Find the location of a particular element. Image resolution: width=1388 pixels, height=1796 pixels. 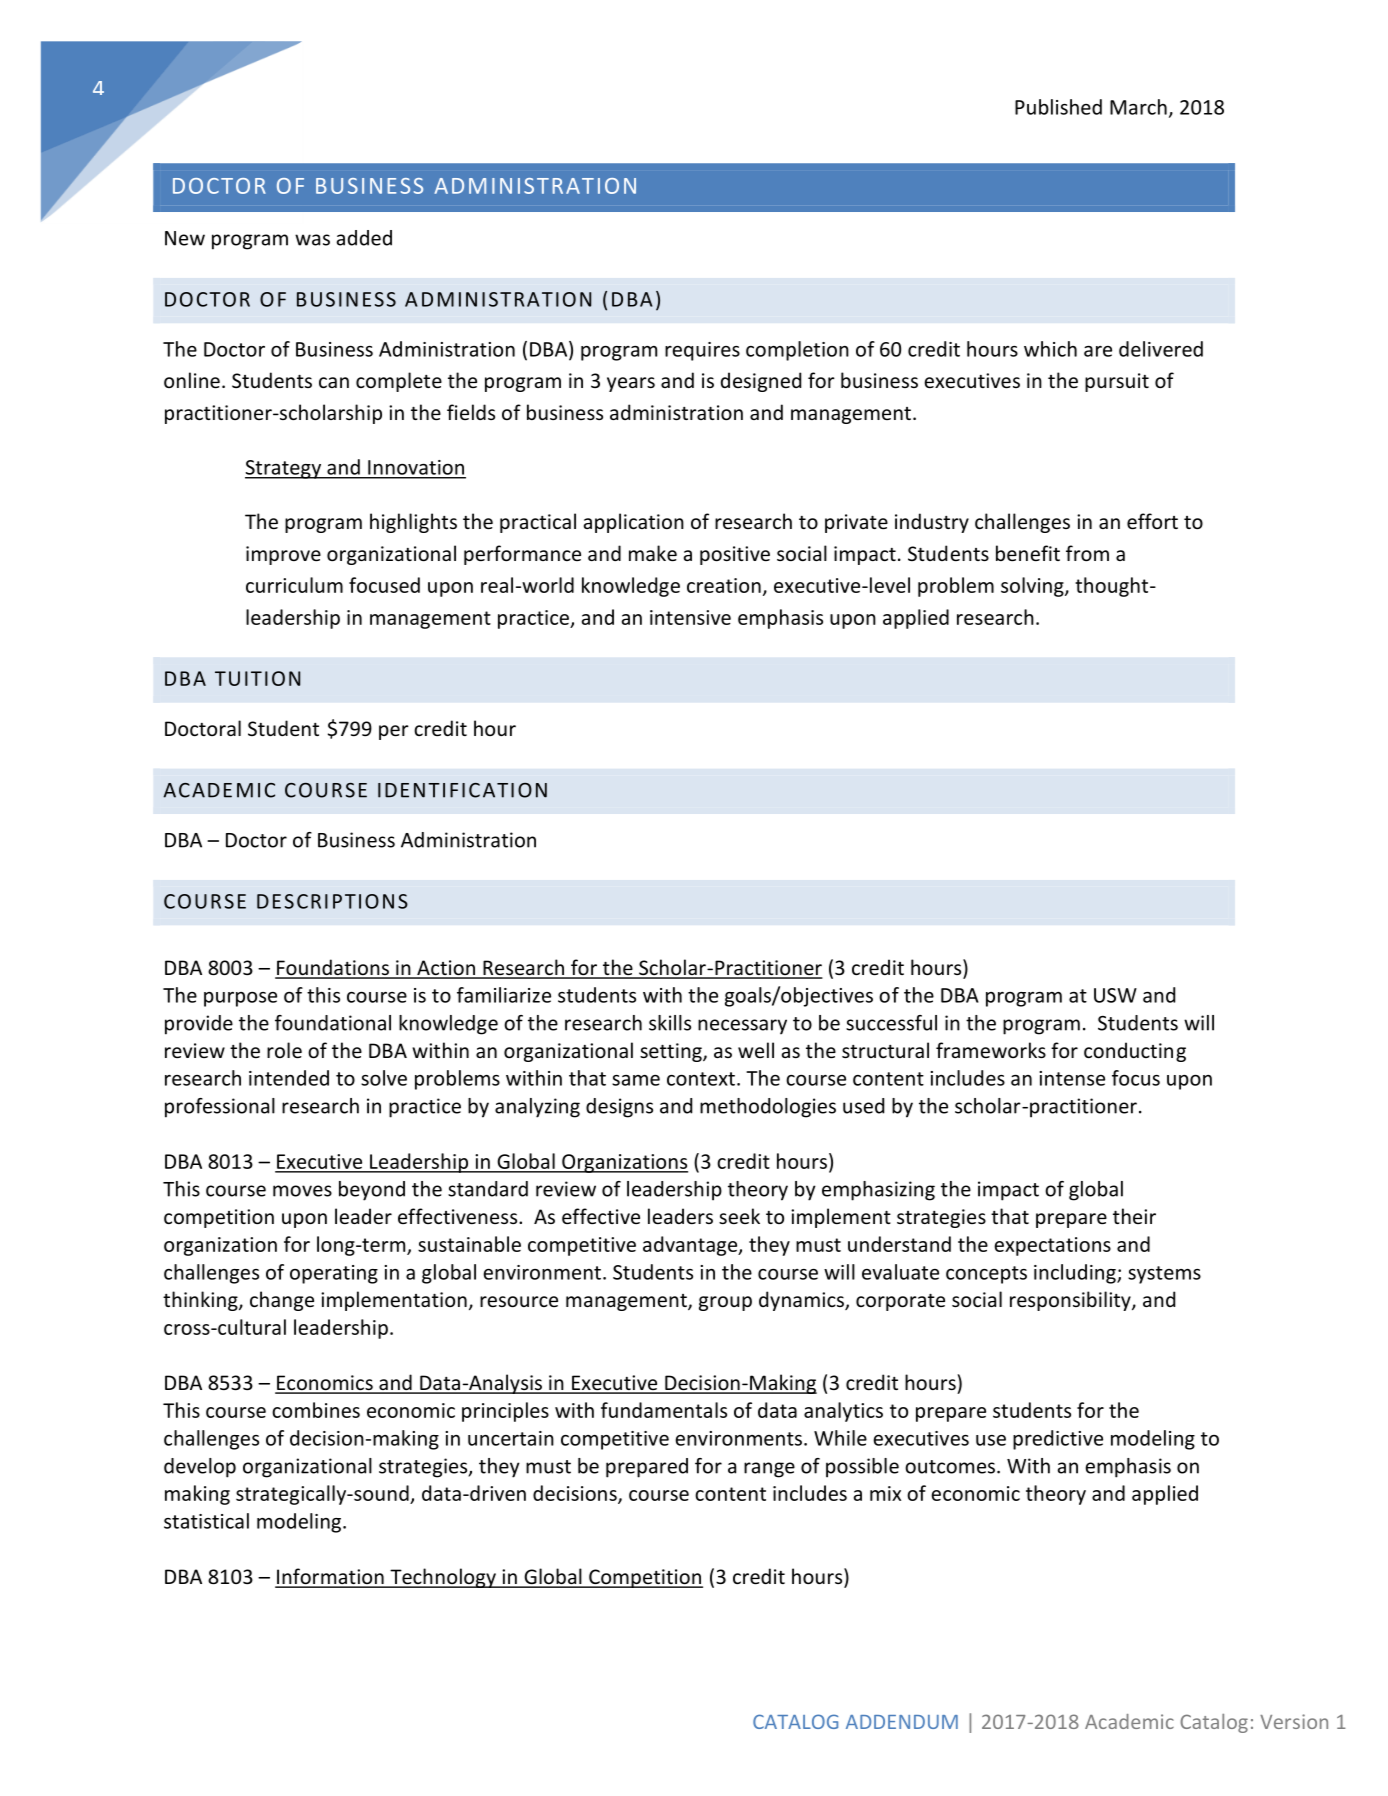

ADDENDUM is located at coordinates (902, 1722).
